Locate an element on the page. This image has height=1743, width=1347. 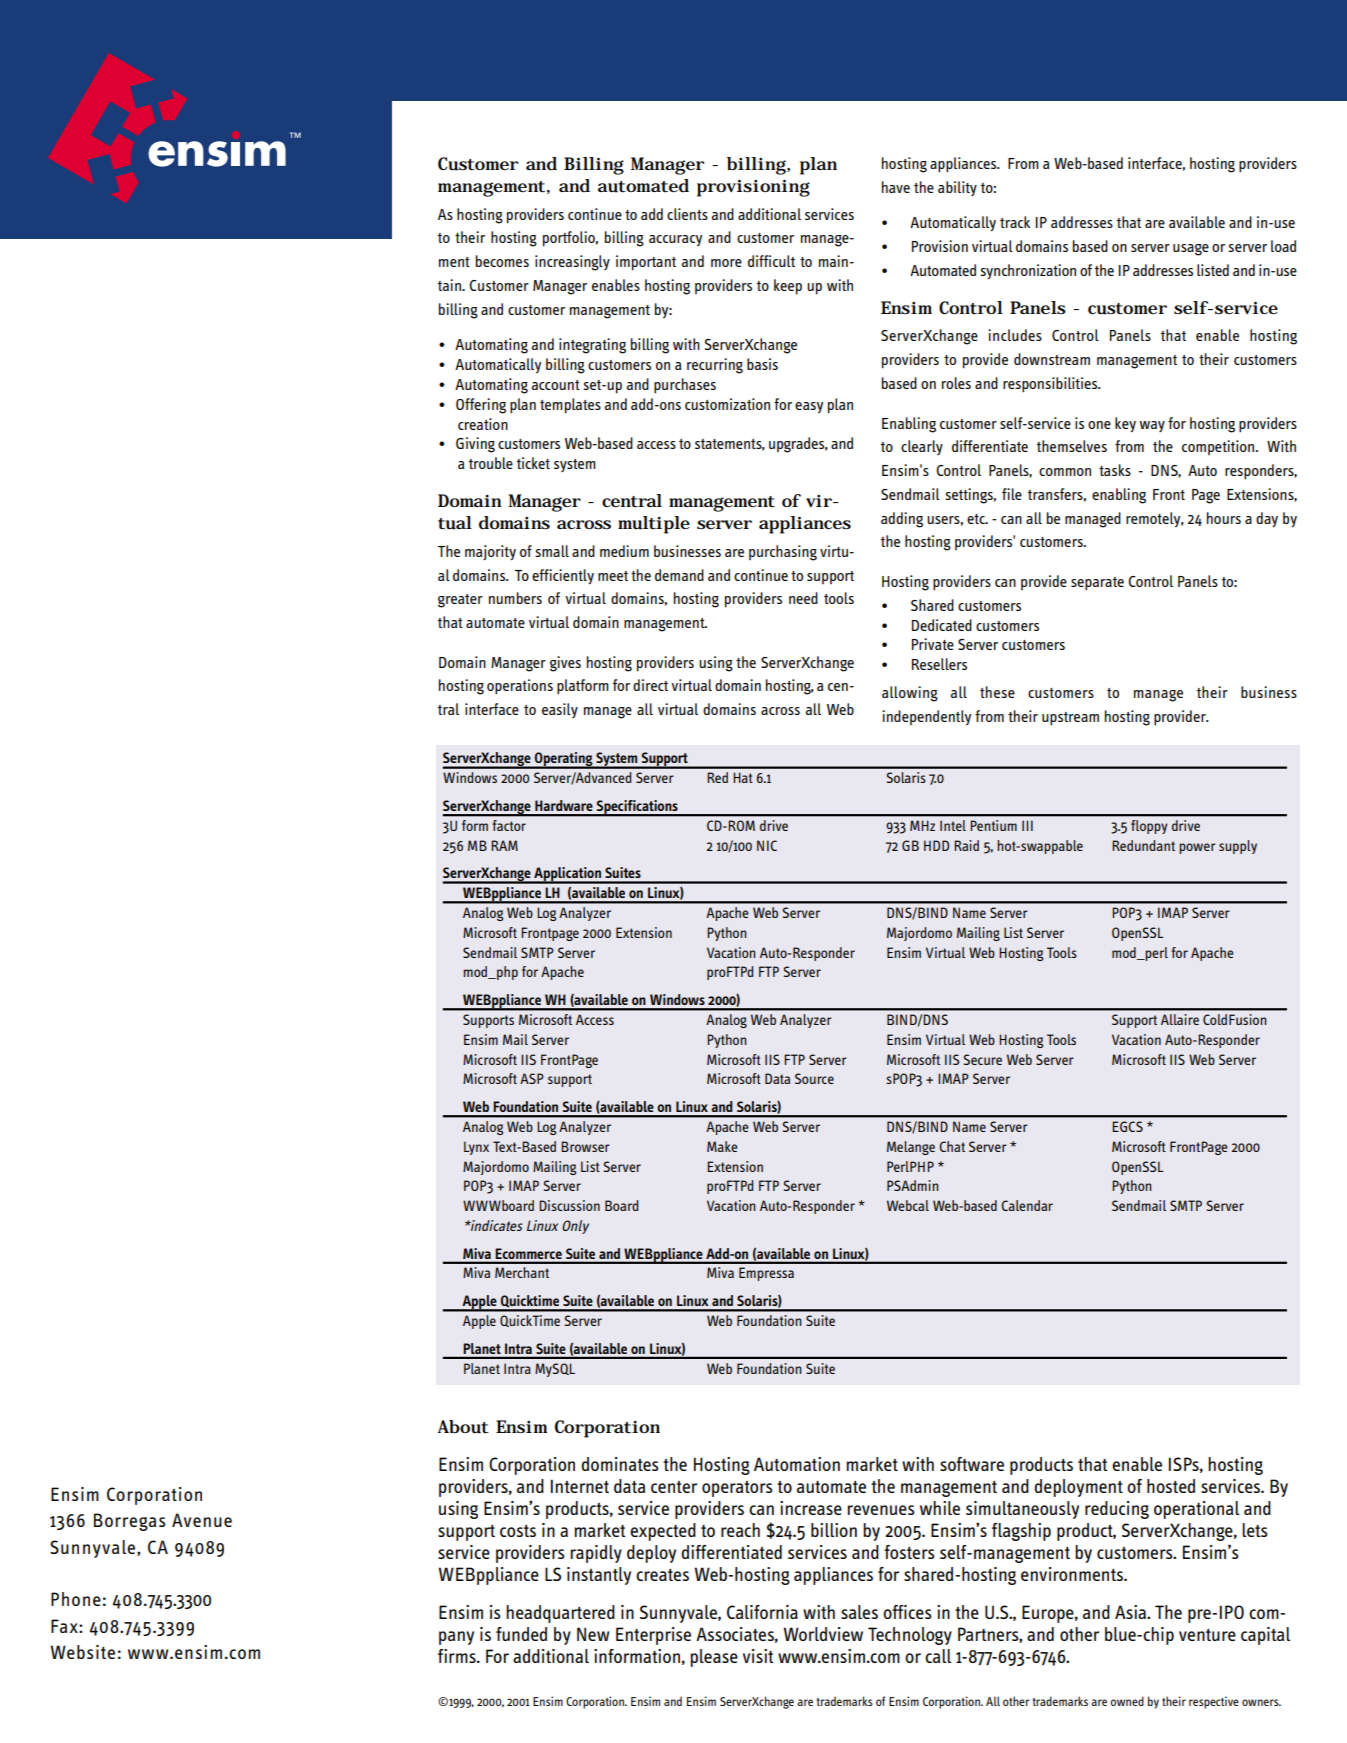
NIC is located at coordinates (767, 845).
